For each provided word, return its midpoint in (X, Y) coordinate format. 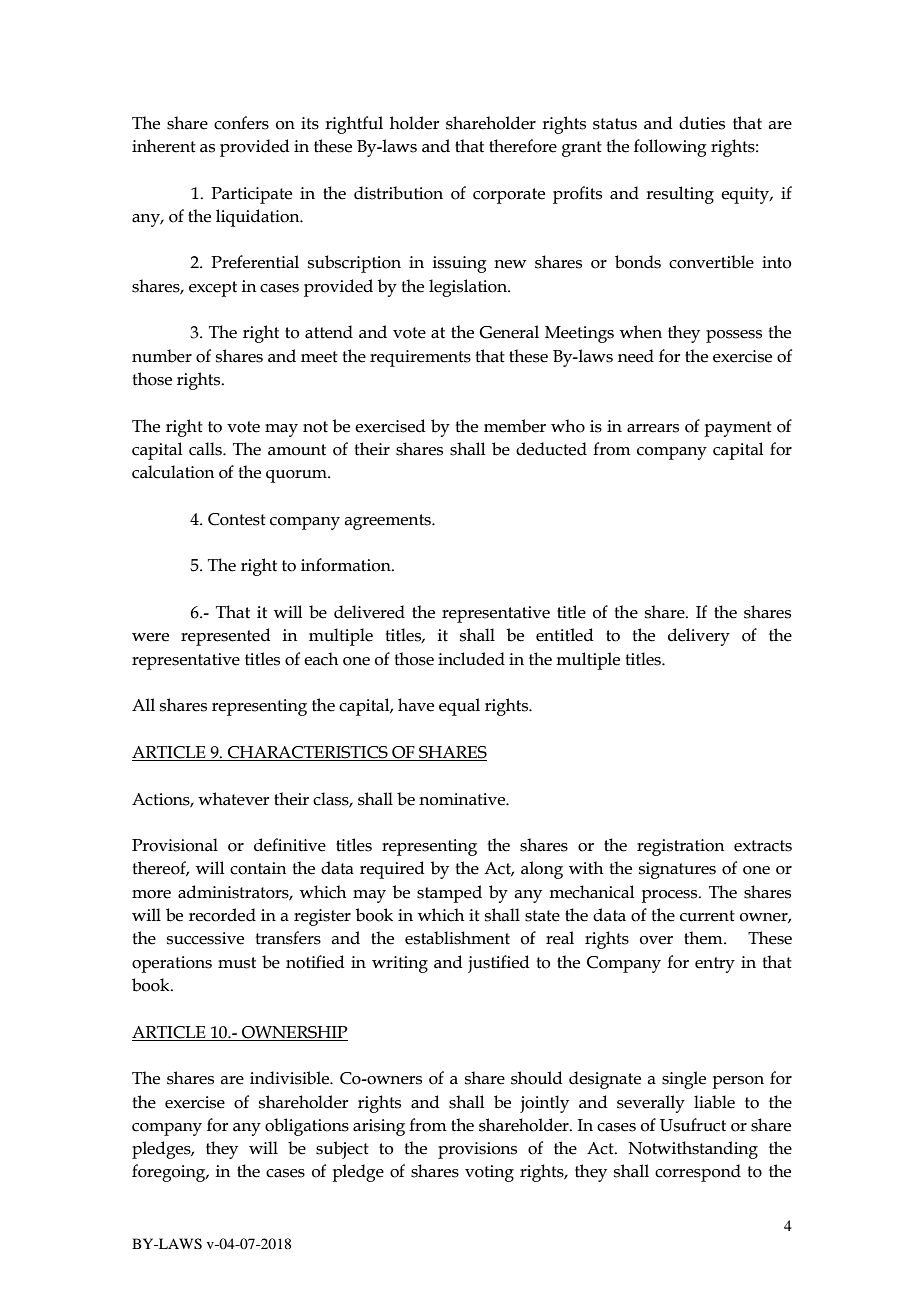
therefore (523, 146)
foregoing (170, 1173)
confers (241, 123)
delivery (699, 637)
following (670, 148)
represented (225, 637)
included (471, 659)
